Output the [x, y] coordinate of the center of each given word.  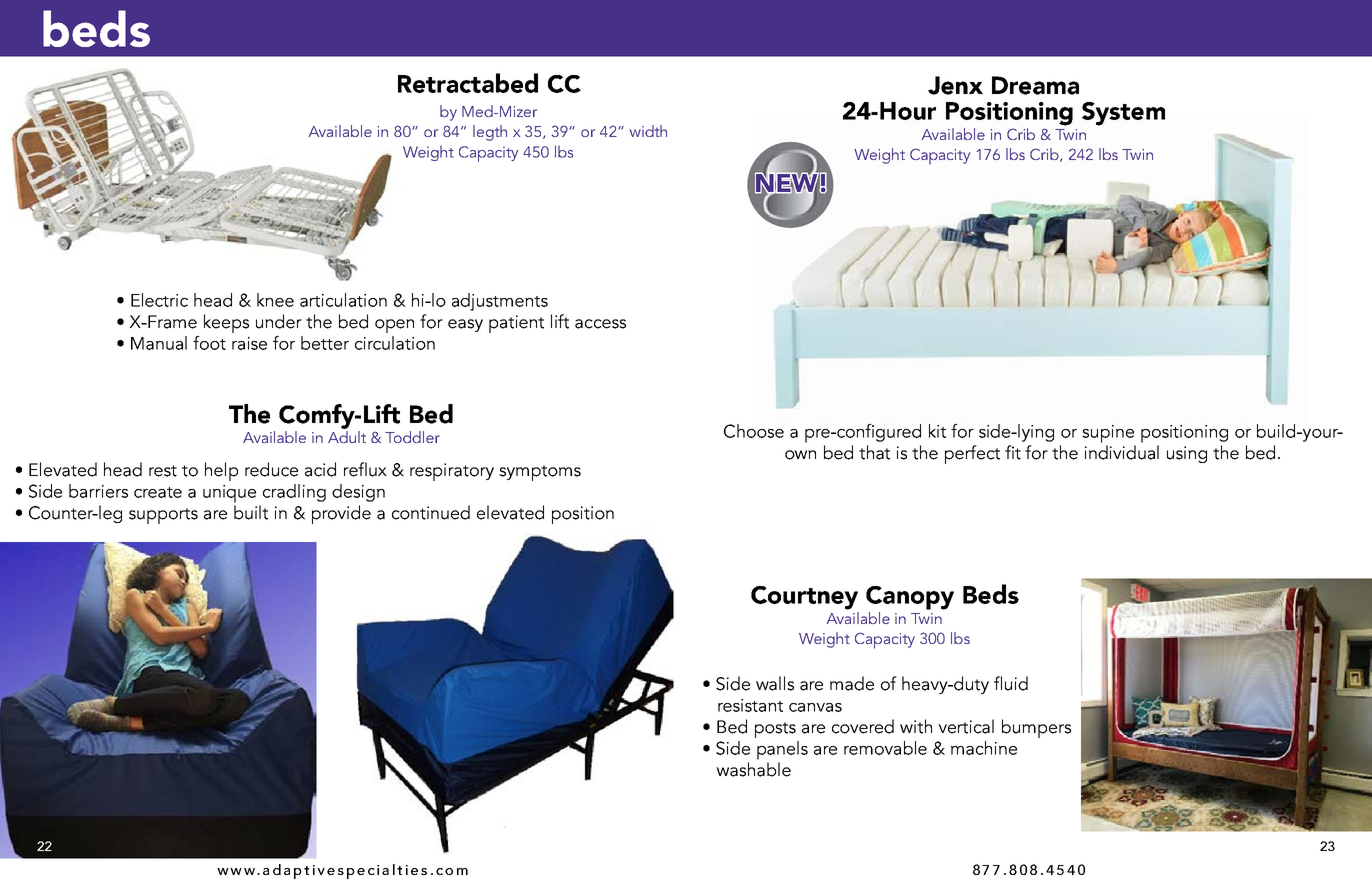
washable [753, 769]
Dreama [1035, 85]
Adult [347, 437]
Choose [754, 431]
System [1123, 114]
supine [1108, 434]
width [648, 131]
